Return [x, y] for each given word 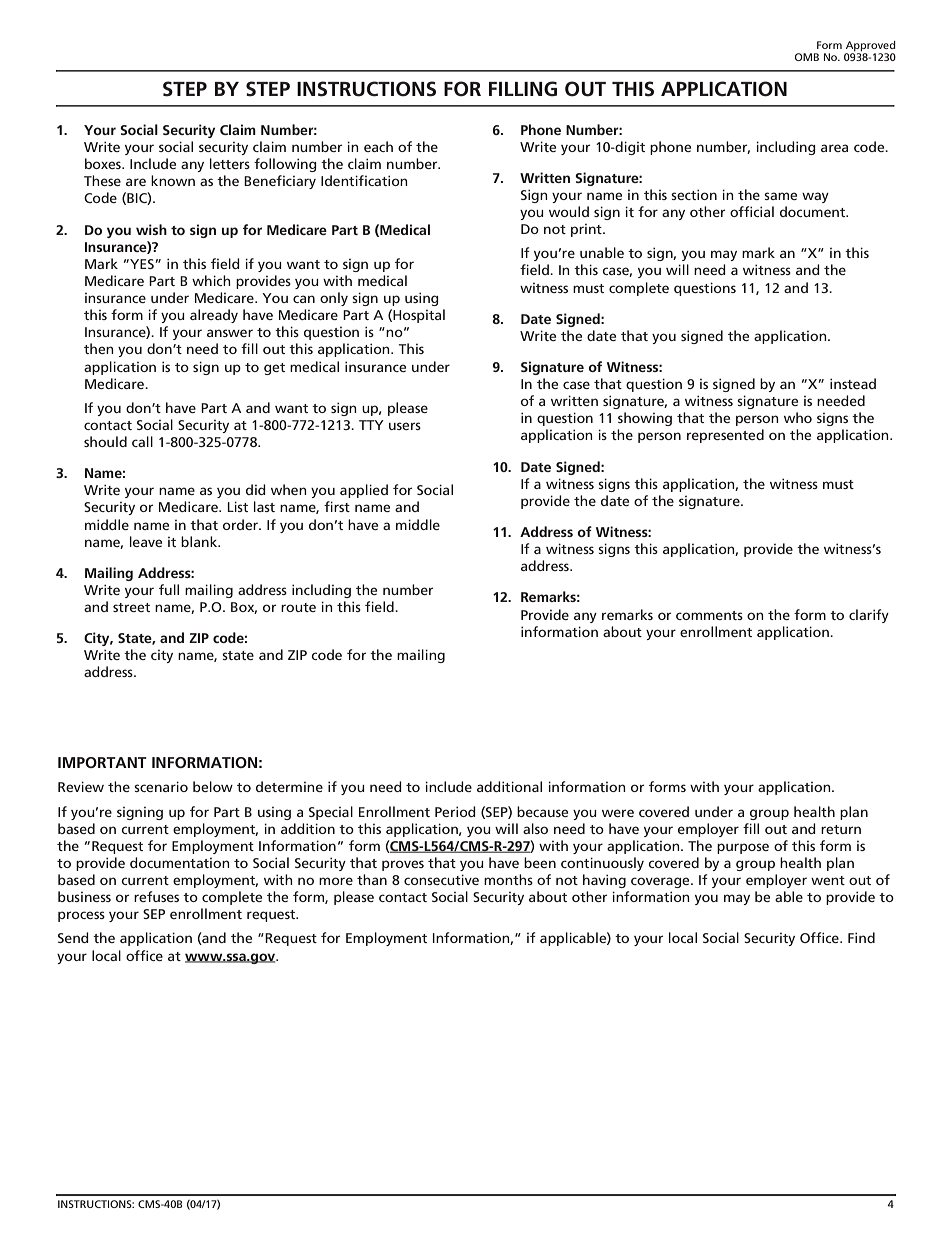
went [828, 880]
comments [709, 615]
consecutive [441, 879]
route [298, 607]
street [131, 607]
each [378, 146]
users [405, 426]
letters [230, 163]
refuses [156, 896]
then [99, 348]
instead [853, 383]
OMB [807, 57]
